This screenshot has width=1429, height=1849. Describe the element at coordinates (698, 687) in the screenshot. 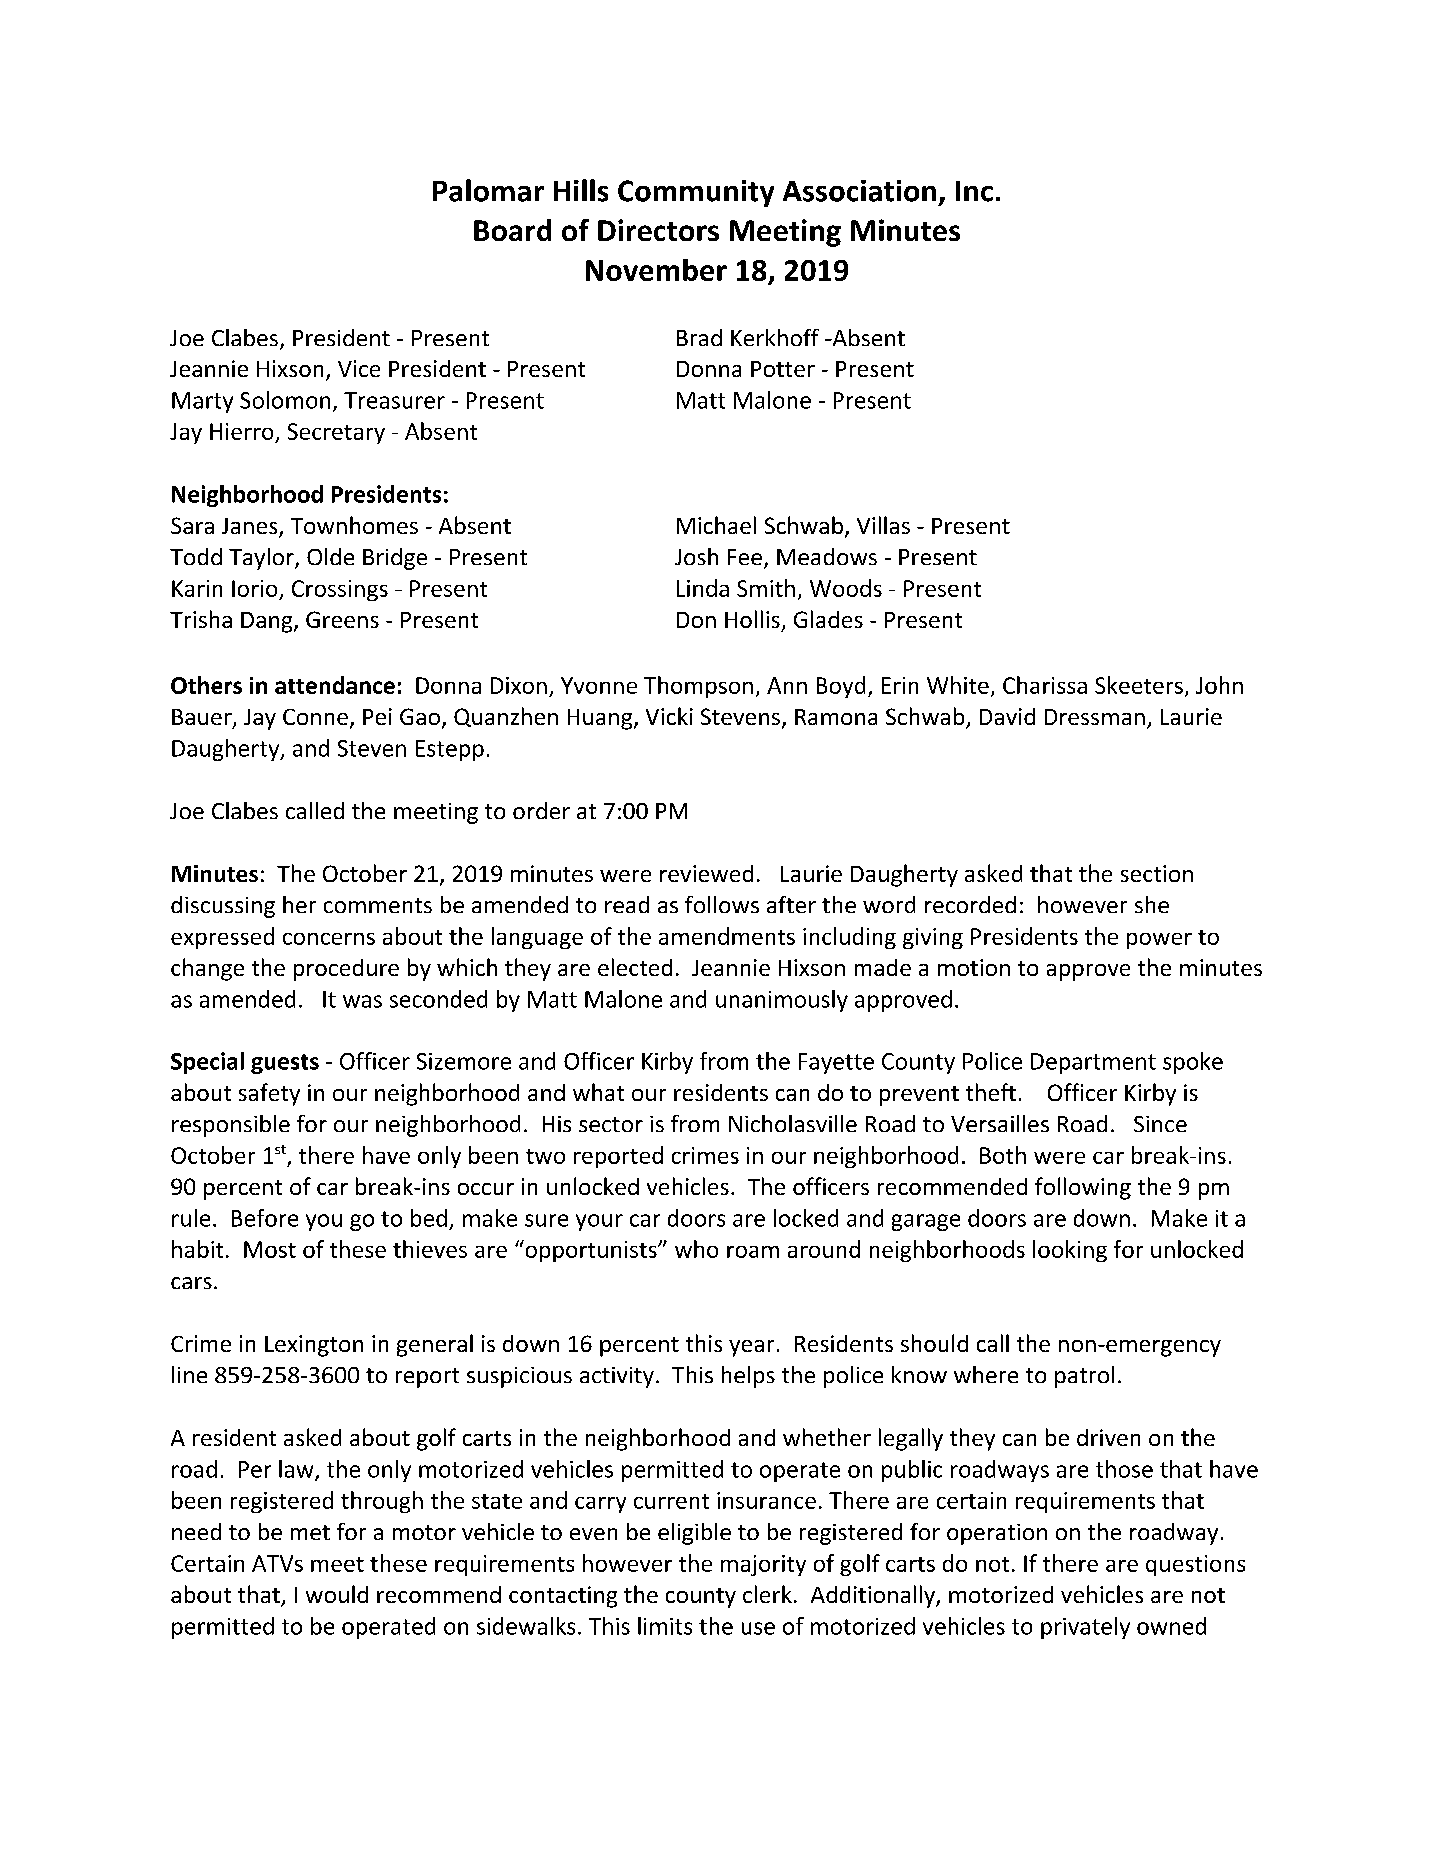

I see `Thompson` at that location.
